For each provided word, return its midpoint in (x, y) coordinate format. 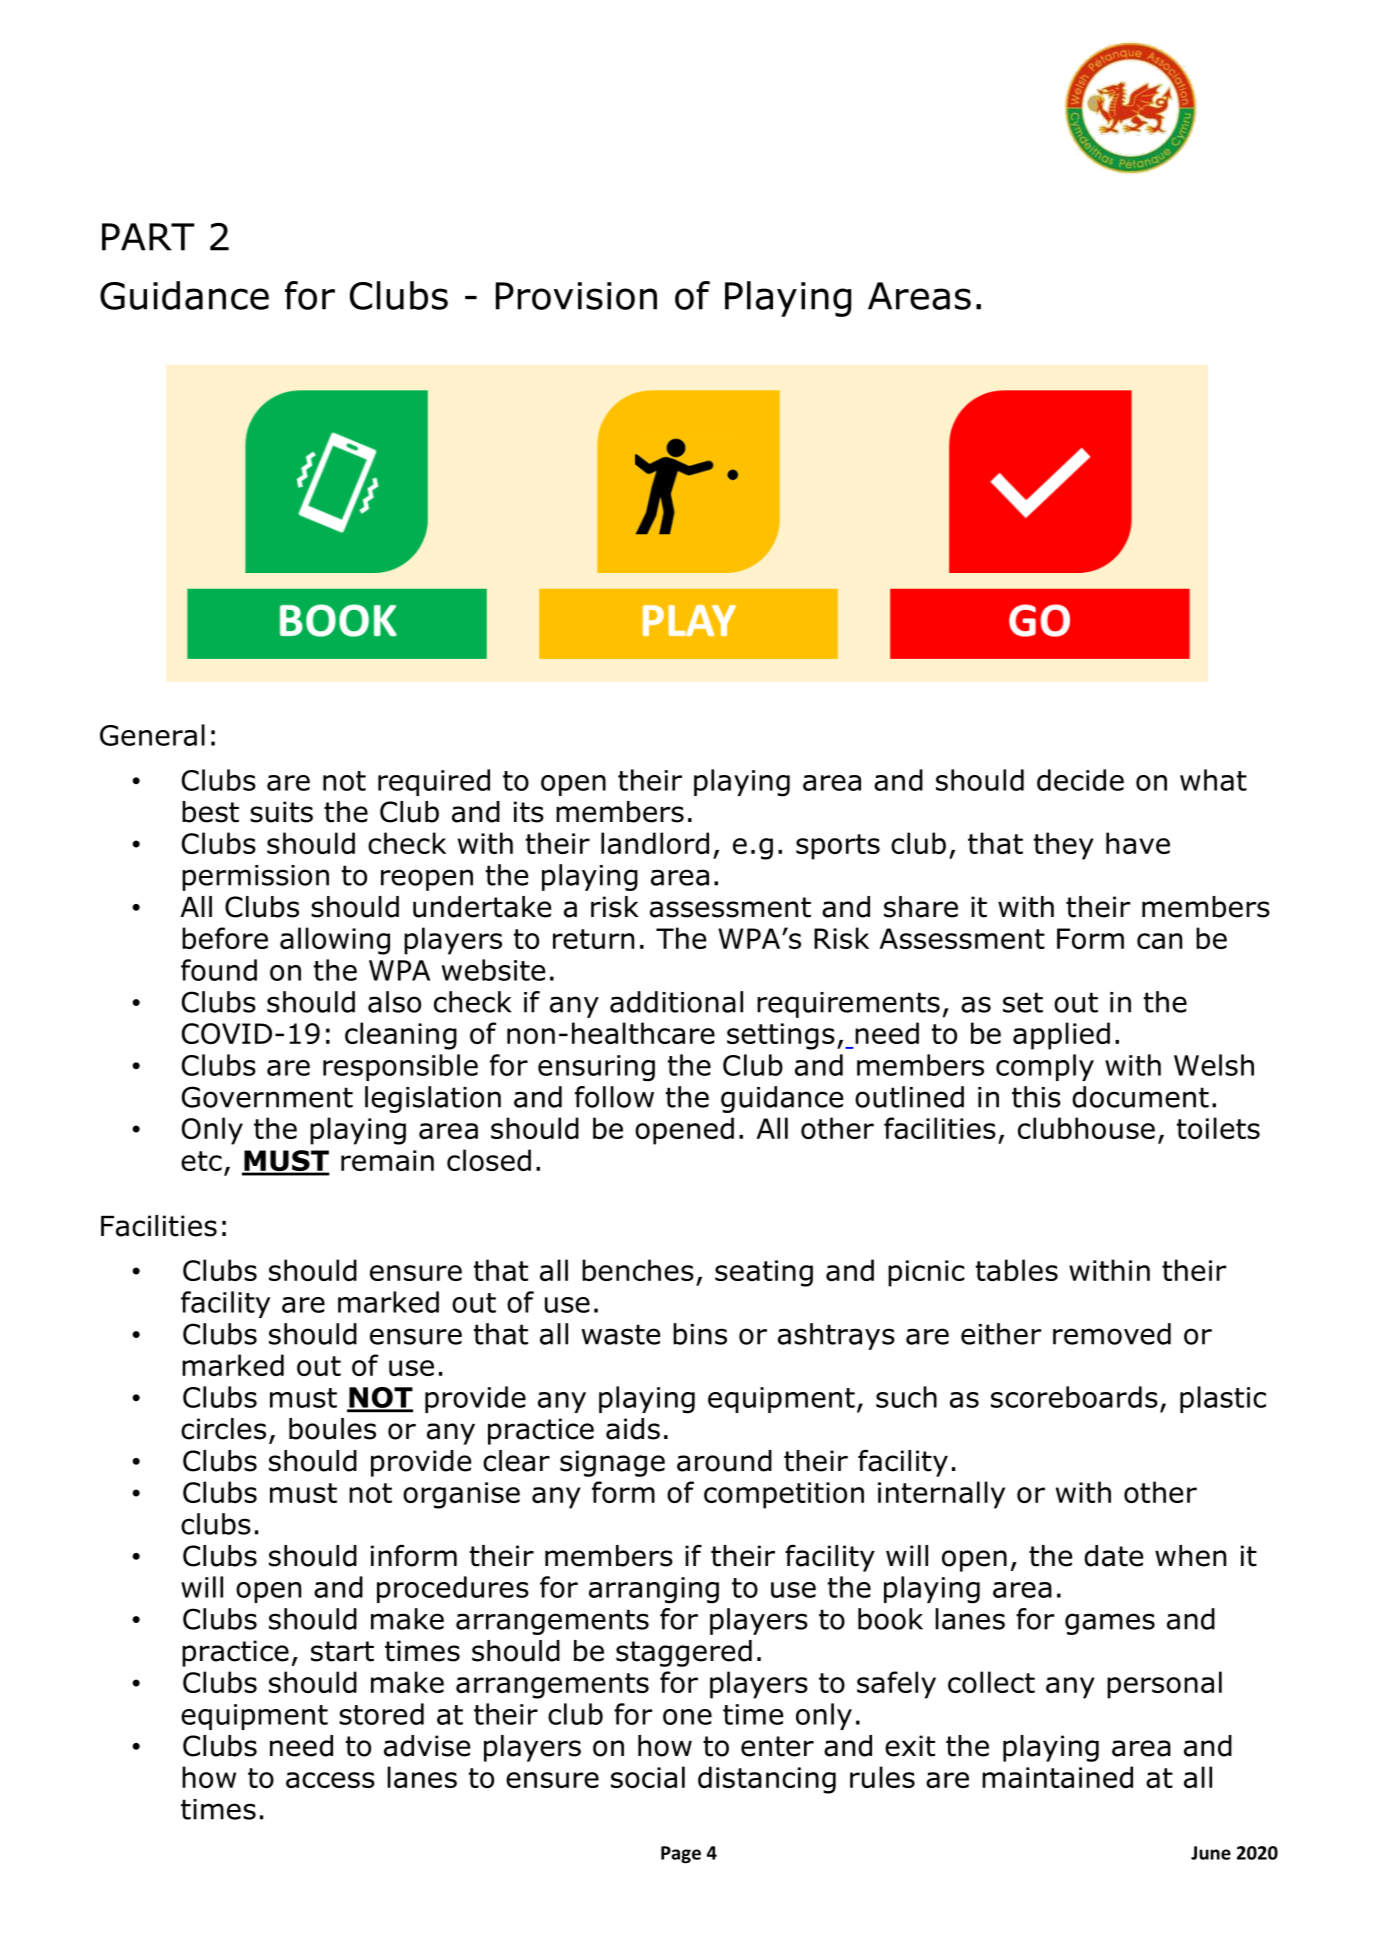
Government (267, 1097)
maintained (1057, 1777)
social (648, 1777)
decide (1080, 780)
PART (148, 237)
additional (676, 1002)
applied (1061, 1036)
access (330, 1780)
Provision (576, 296)
